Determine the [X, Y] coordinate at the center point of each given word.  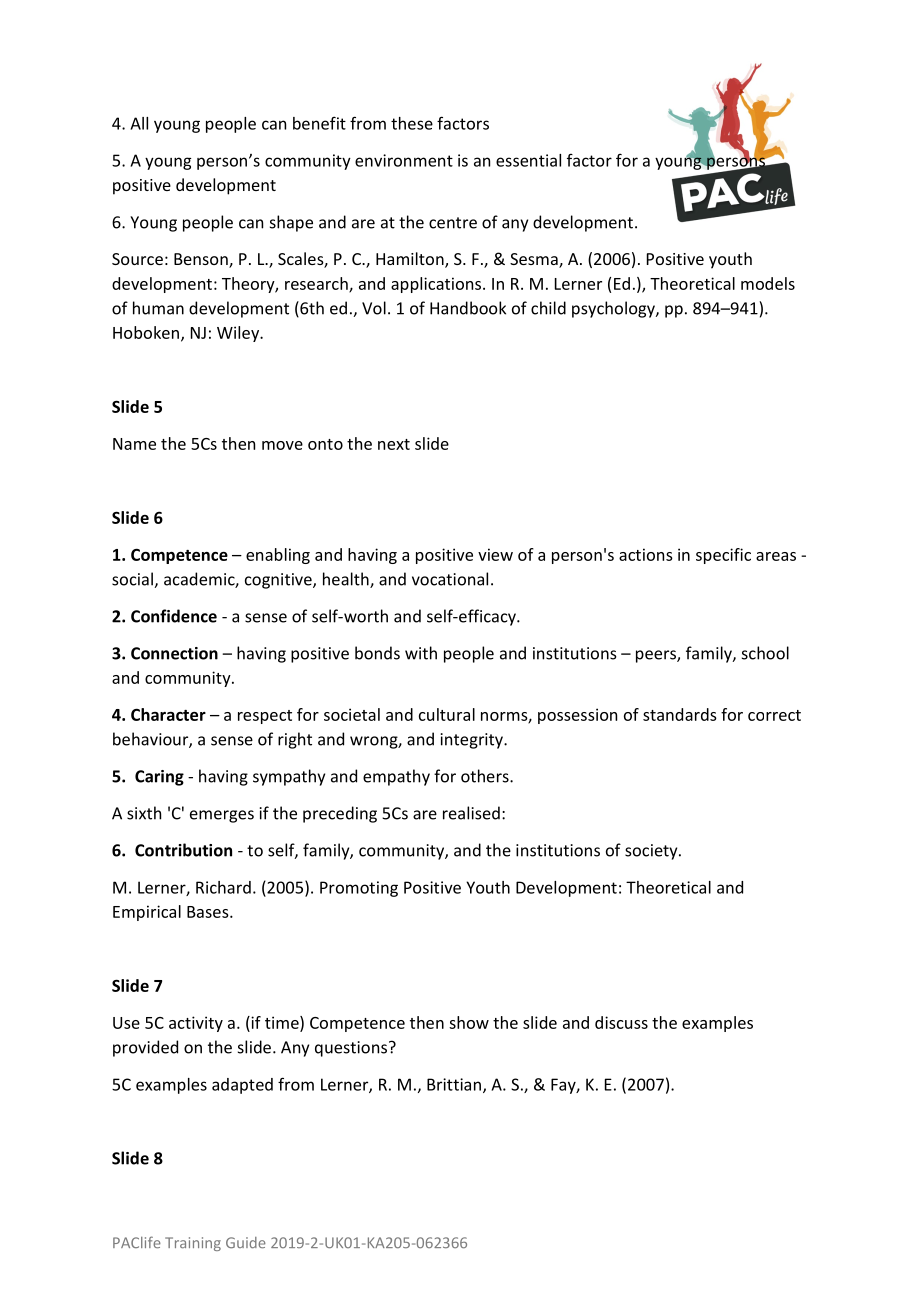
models [768, 283]
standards [680, 714]
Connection [174, 653]
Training [193, 1244]
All [139, 123]
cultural [447, 714]
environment [404, 160]
